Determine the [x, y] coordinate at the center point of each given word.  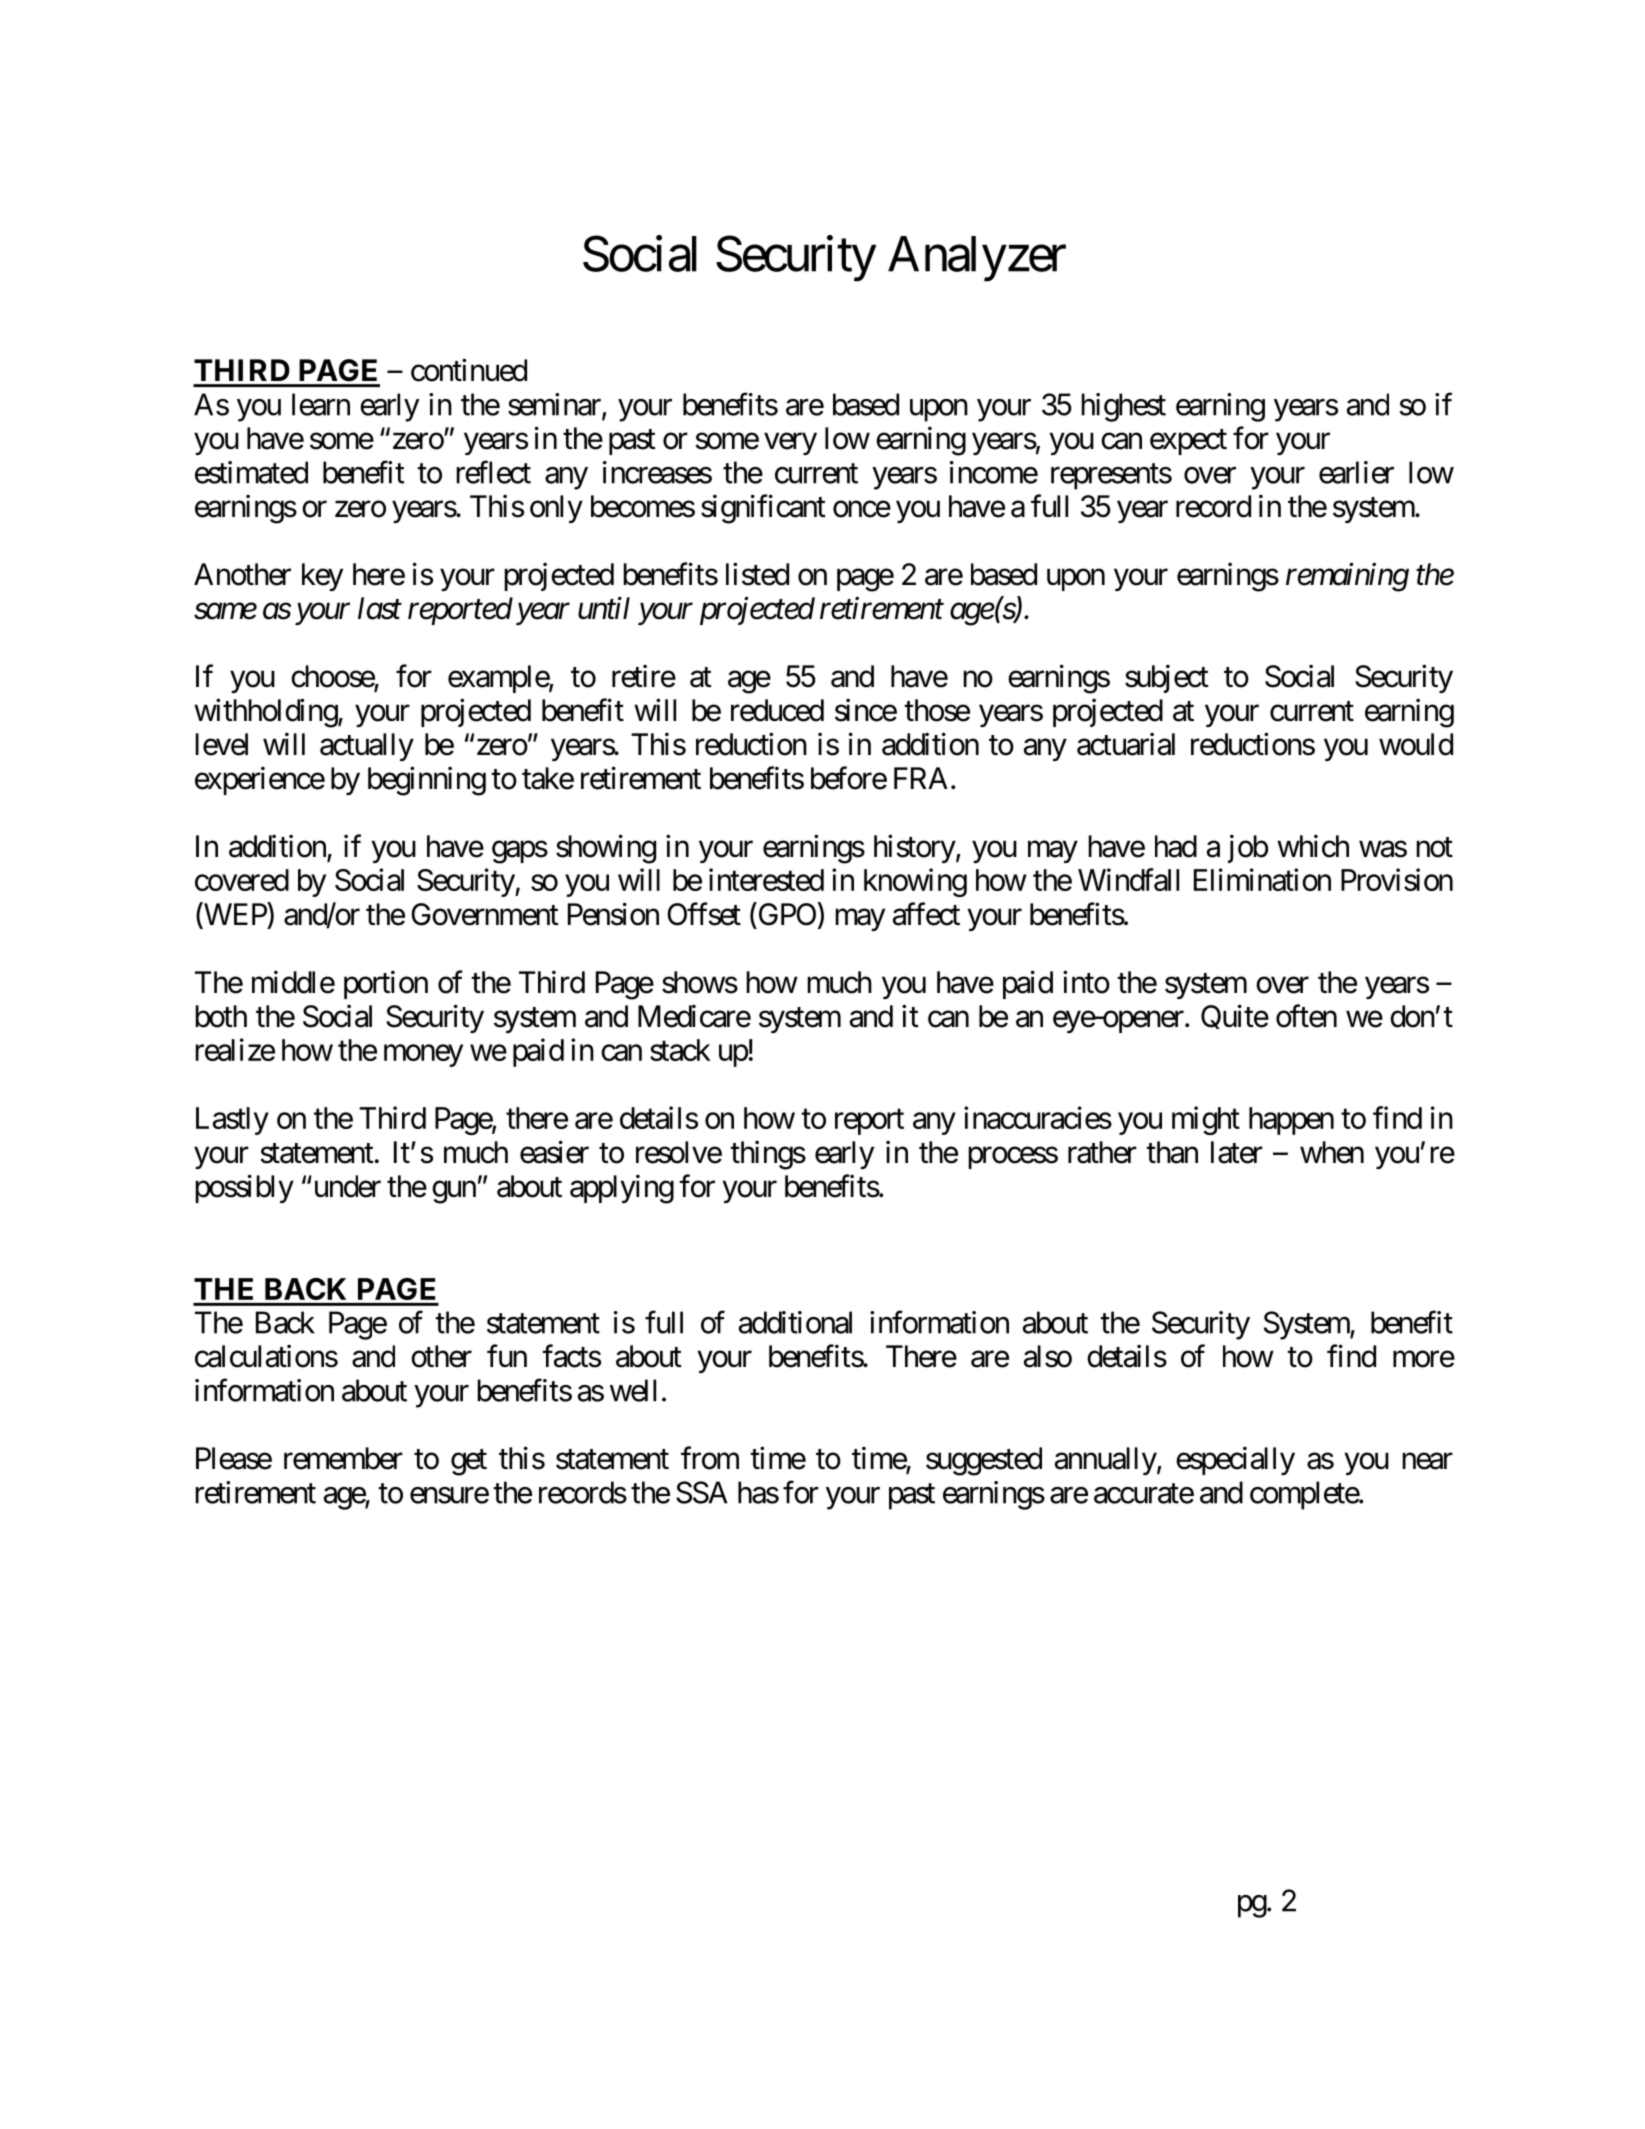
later [1237, 1152]
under [346, 1186]
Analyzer [977, 259]
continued [469, 370]
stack [680, 1050]
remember [343, 1458]
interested [766, 879]
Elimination [1262, 879]
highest [1123, 407]
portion [386, 984]
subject [1167, 678]
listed [757, 574]
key [322, 577]
